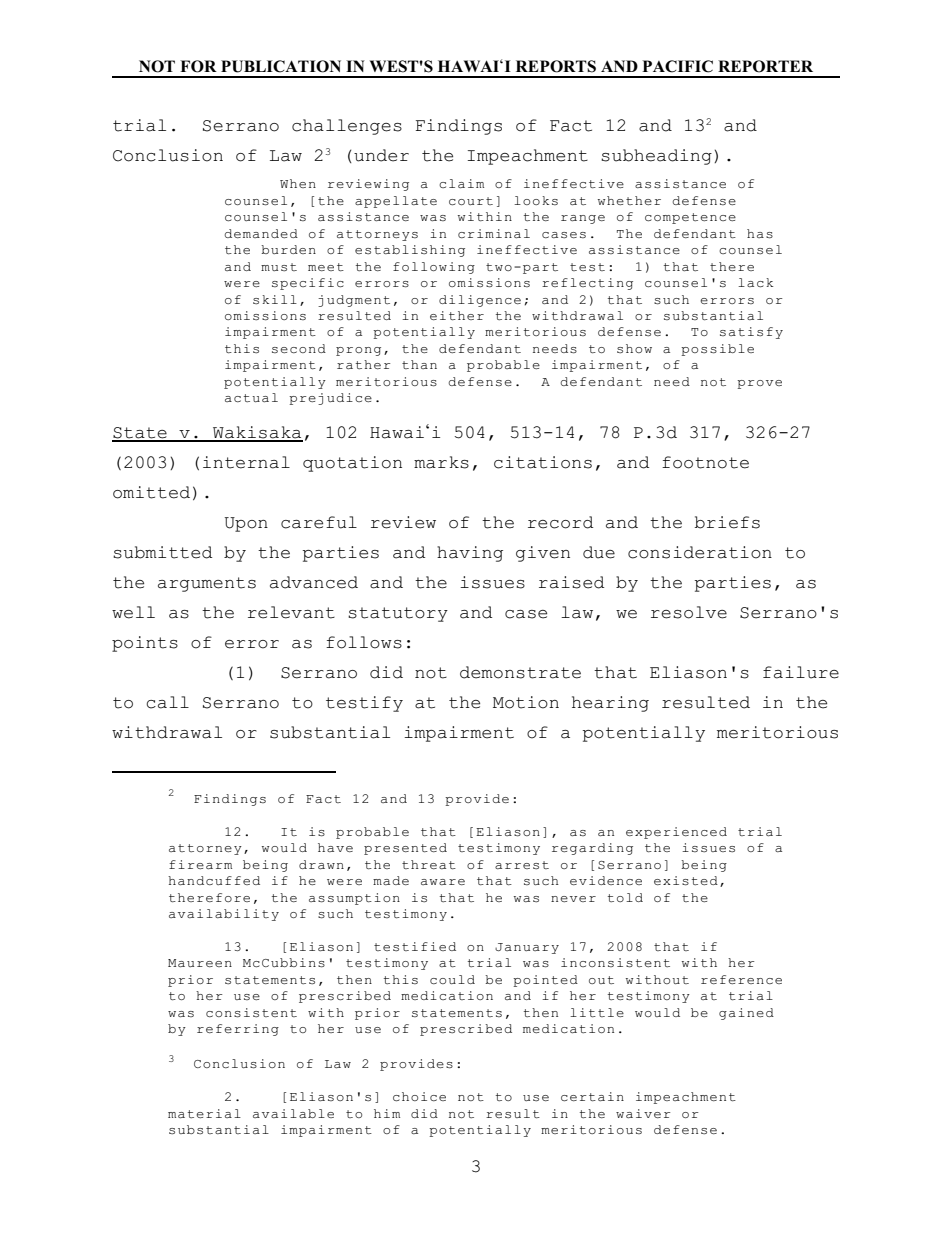  Describe the element at coordinates (643, 1113) in the screenshot. I see `waiver` at that location.
